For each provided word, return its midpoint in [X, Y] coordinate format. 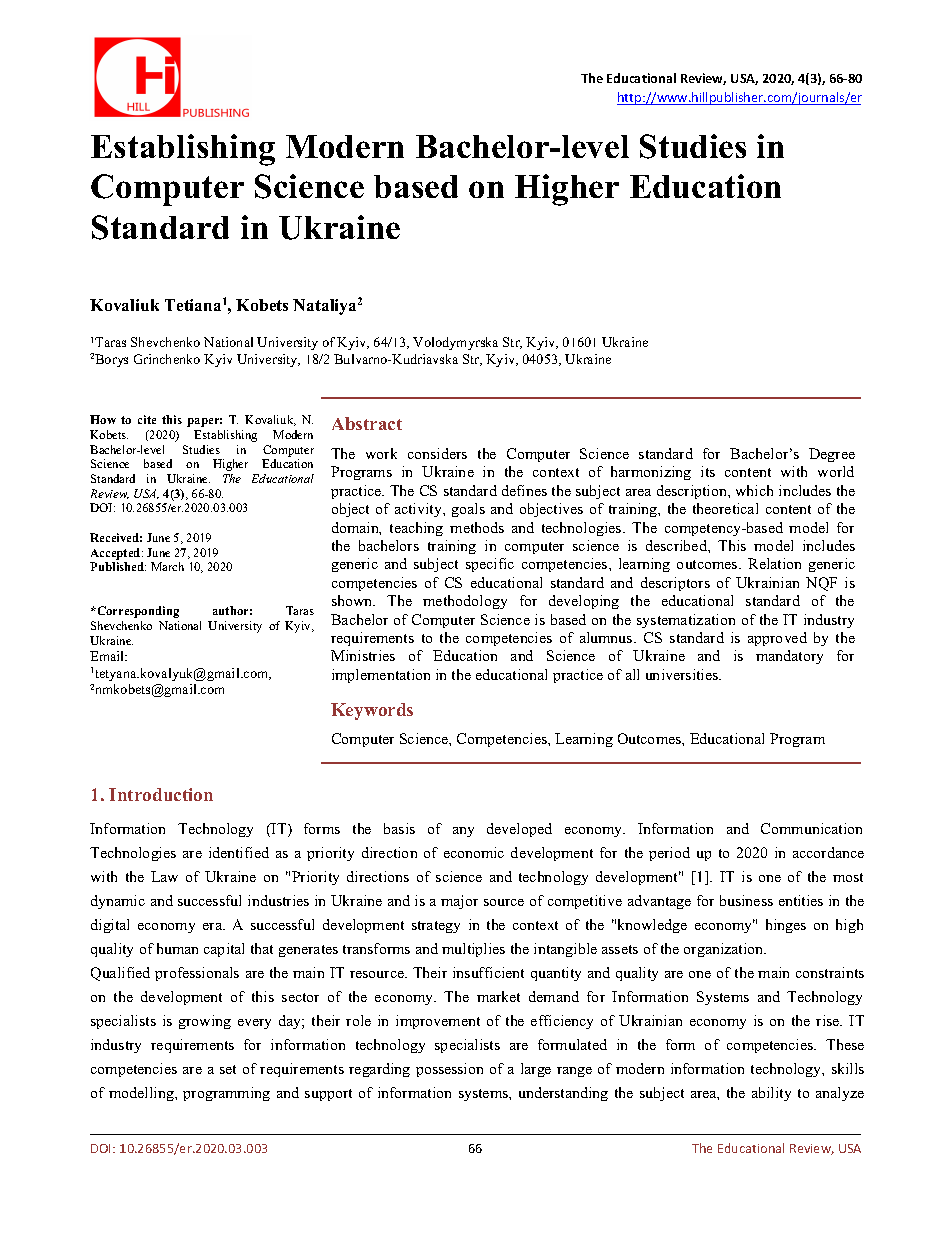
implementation [381, 676]
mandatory [789, 657]
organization [725, 950]
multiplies [473, 950]
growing [205, 1022]
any [463, 832]
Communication [811, 828]
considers [437, 453]
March [167, 566]
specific [490, 565]
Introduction [161, 794]
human [177, 948]
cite [147, 419]
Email [108, 656]
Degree [832, 455]
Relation [774, 563]
